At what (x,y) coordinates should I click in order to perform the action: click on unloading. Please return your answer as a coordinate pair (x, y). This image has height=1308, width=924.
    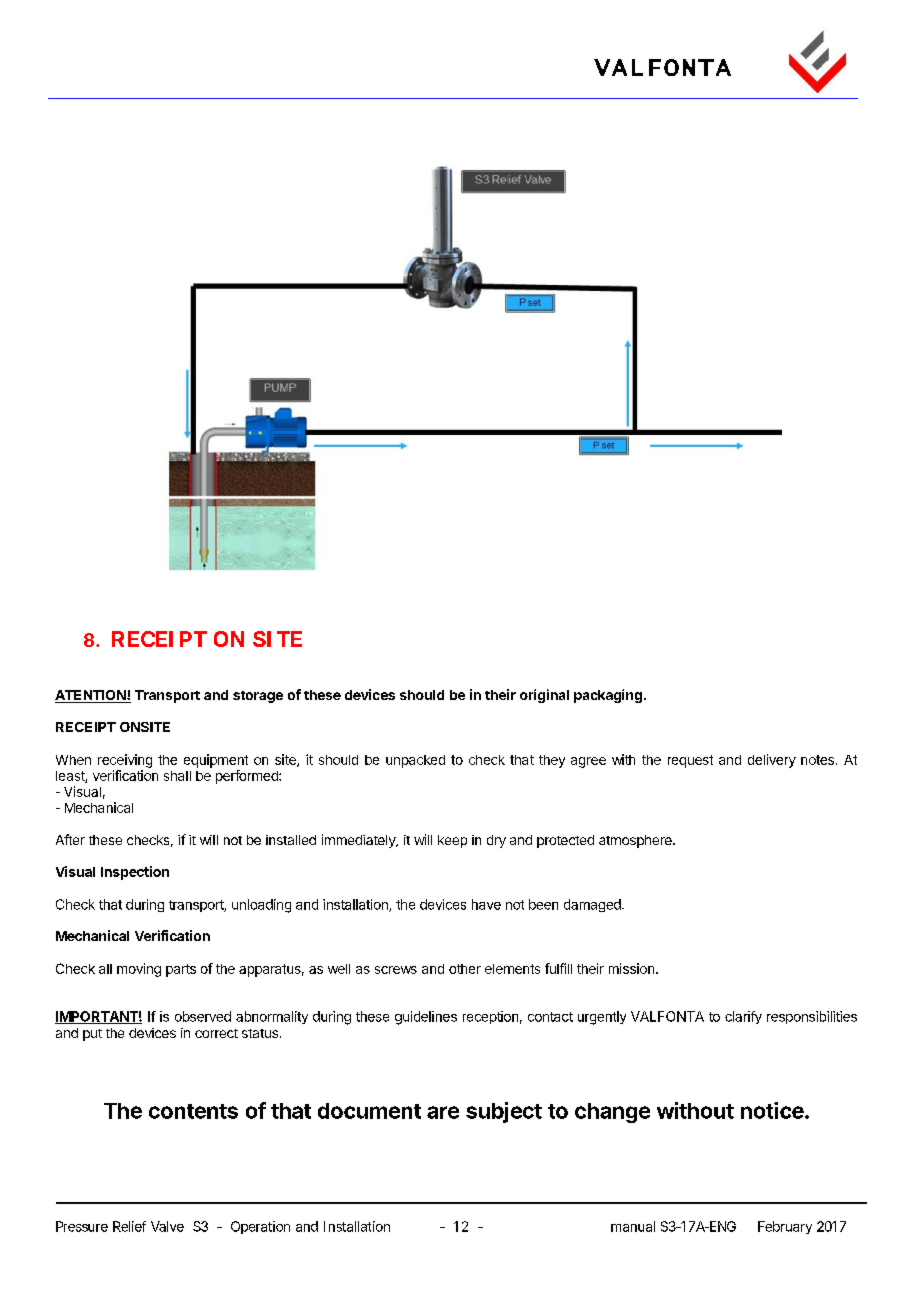
    Looking at the image, I should click on (261, 906).
